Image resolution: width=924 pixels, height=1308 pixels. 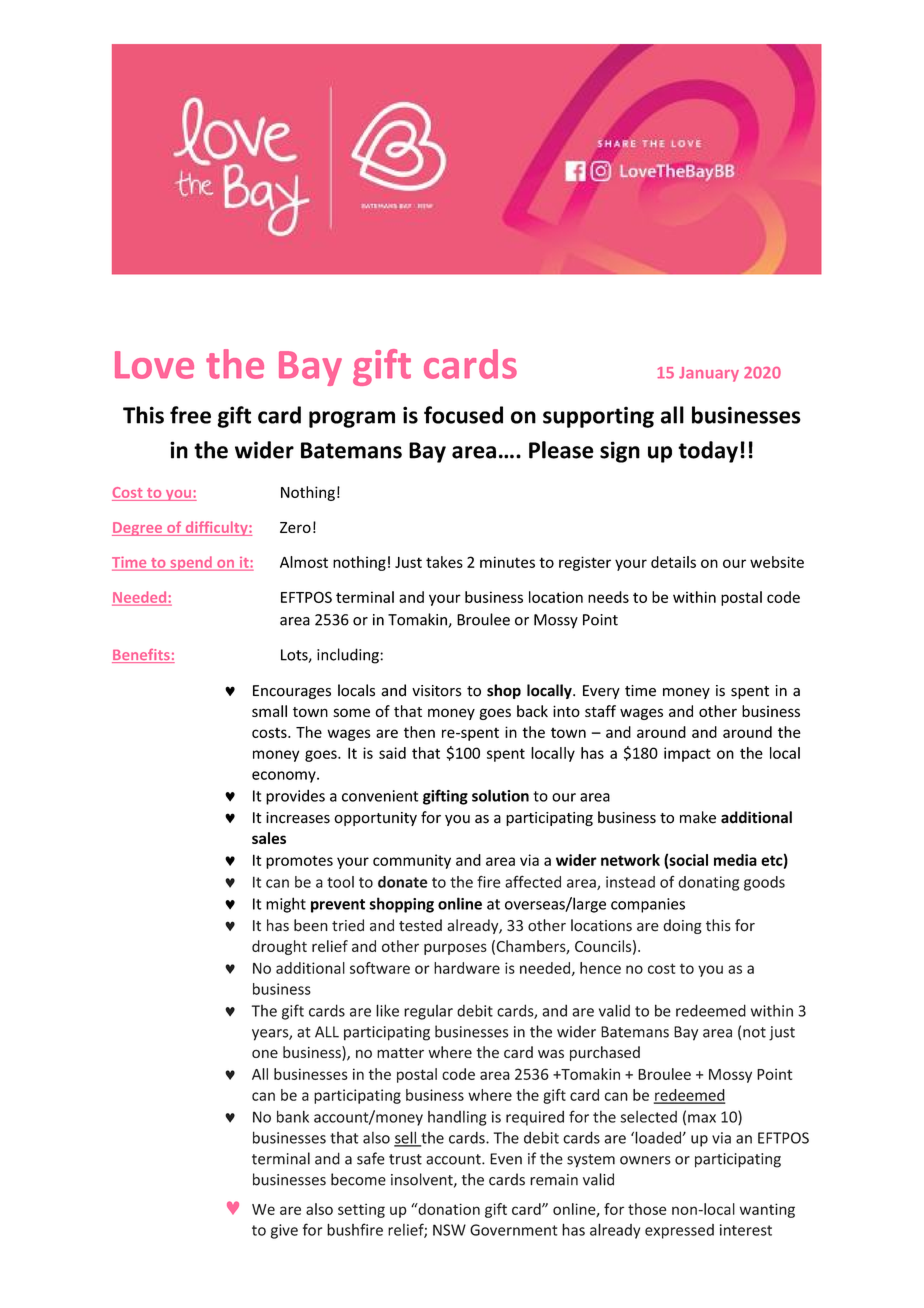 What do you see at coordinates (190, 415) in the document?
I see `free` at bounding box center [190, 415].
